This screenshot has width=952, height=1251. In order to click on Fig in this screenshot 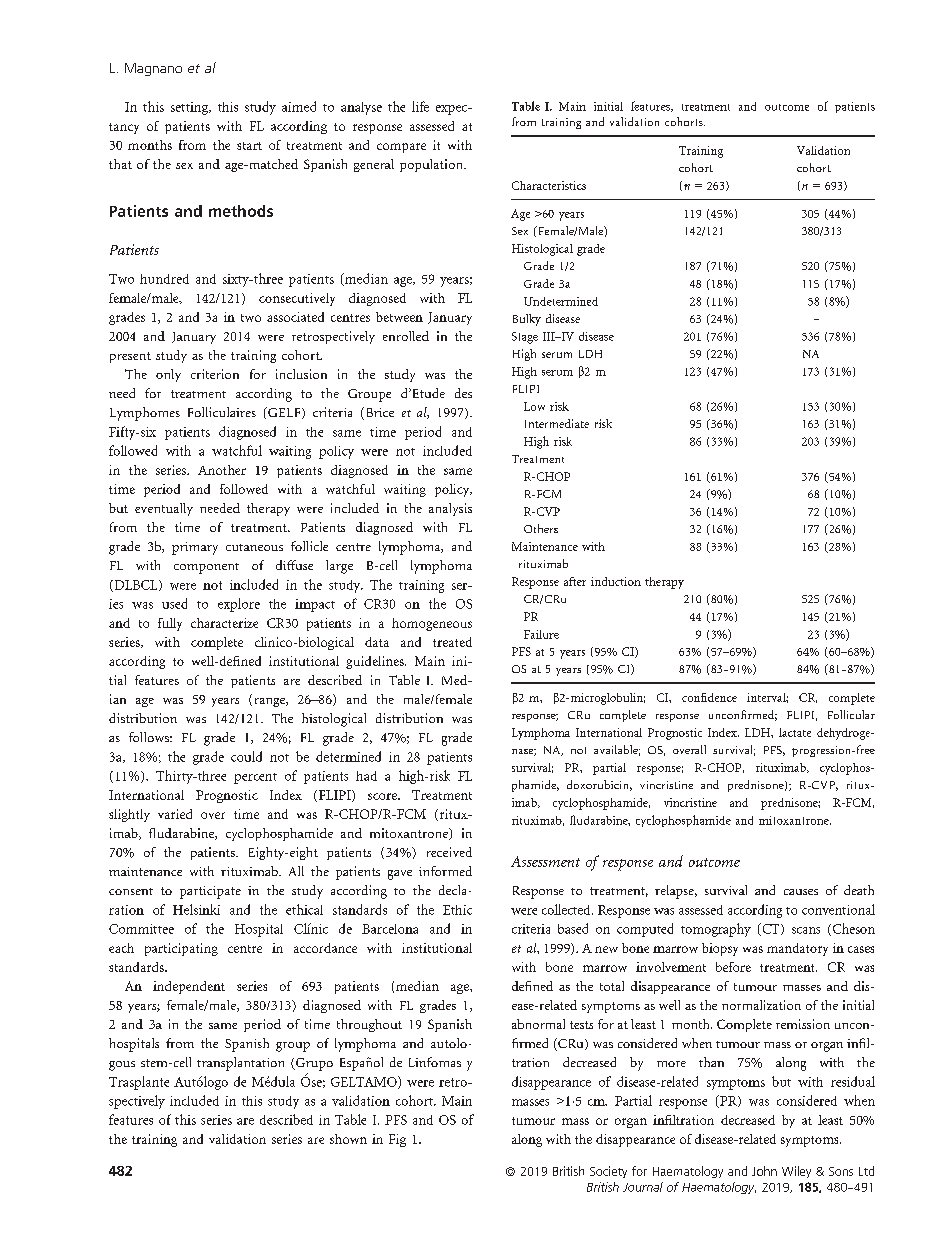, I will do `click(397, 1140)`.
